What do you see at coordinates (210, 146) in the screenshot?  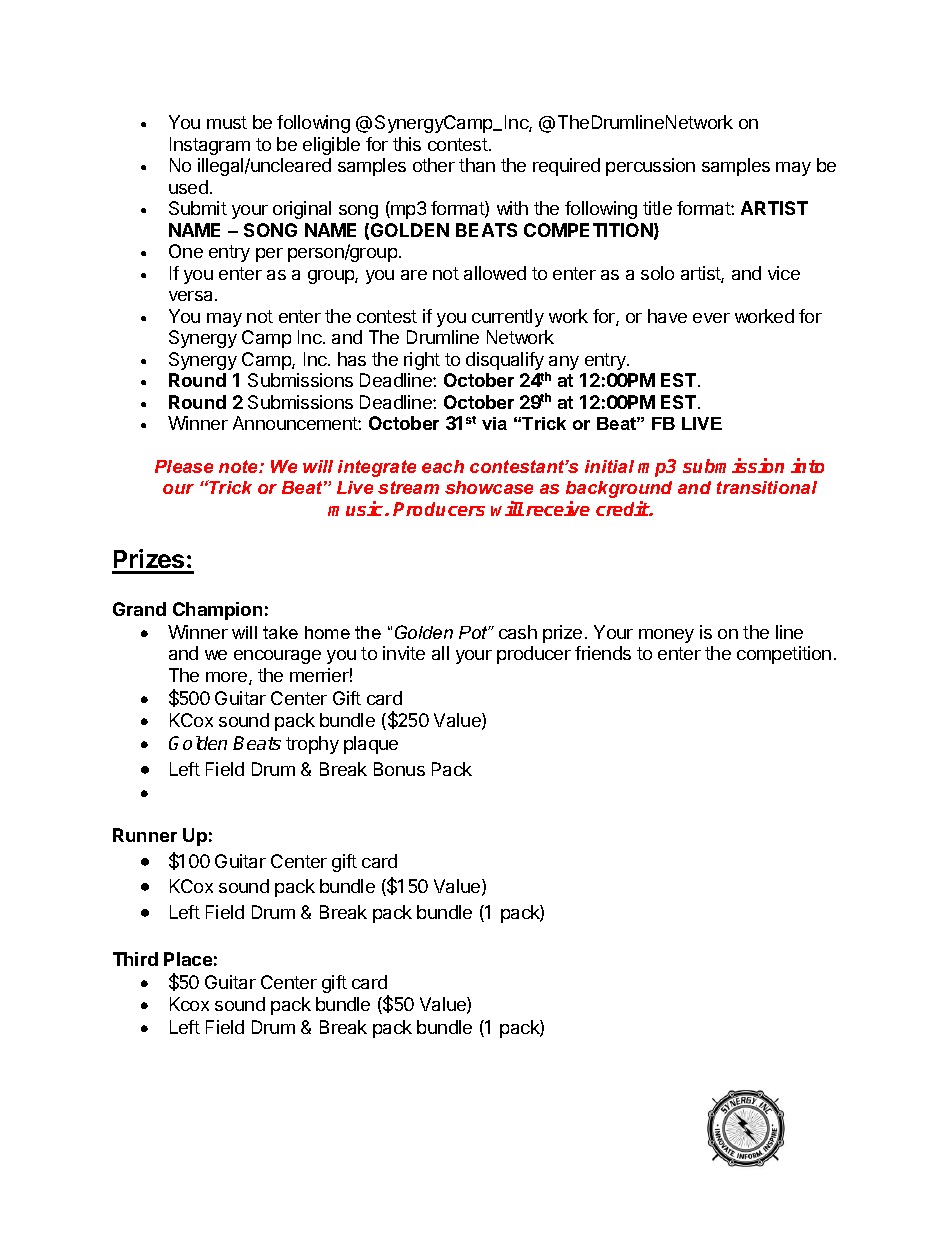 I see `Instagram` at bounding box center [210, 146].
